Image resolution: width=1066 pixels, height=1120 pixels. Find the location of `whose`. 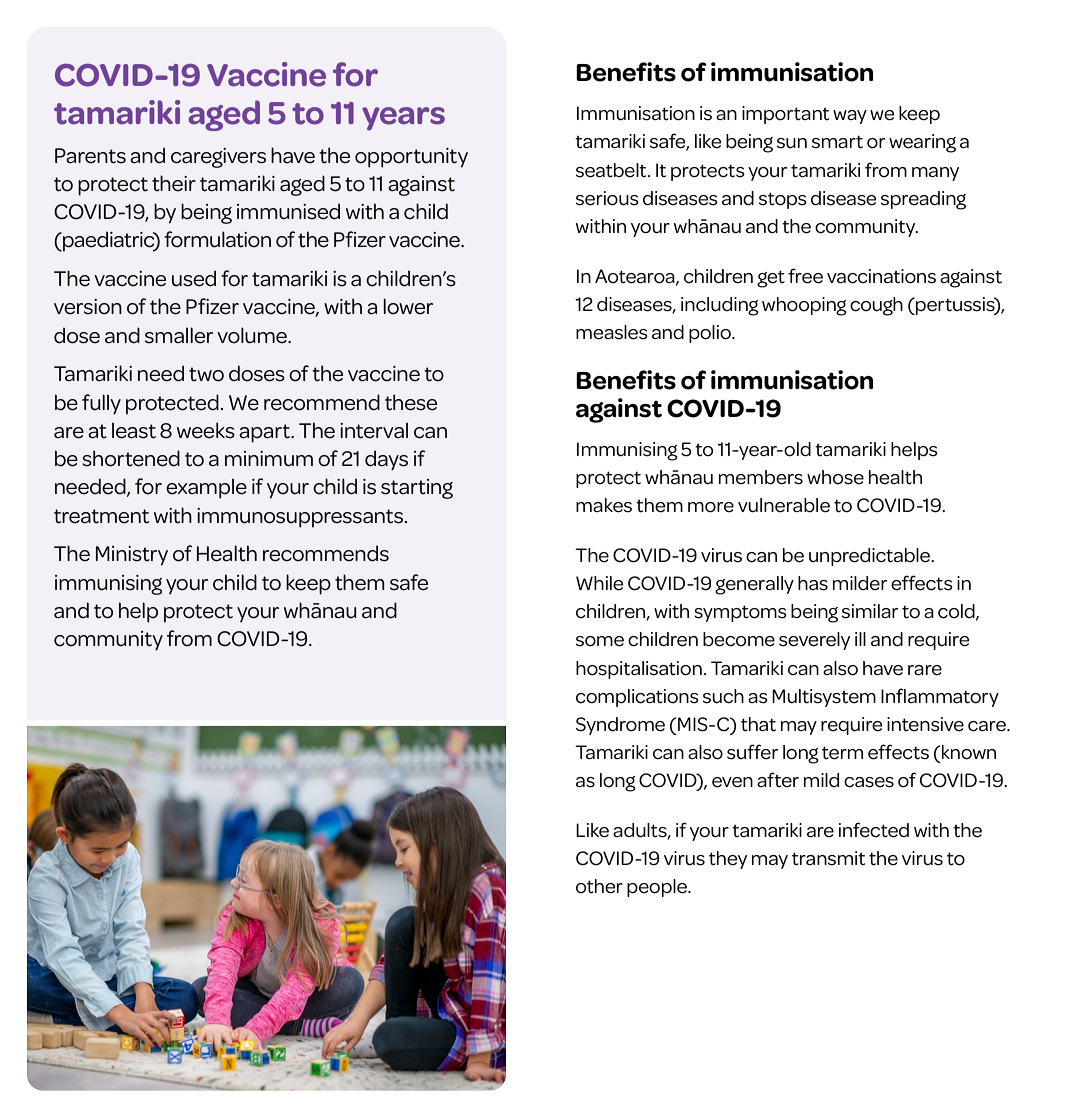

whose is located at coordinates (835, 477).
